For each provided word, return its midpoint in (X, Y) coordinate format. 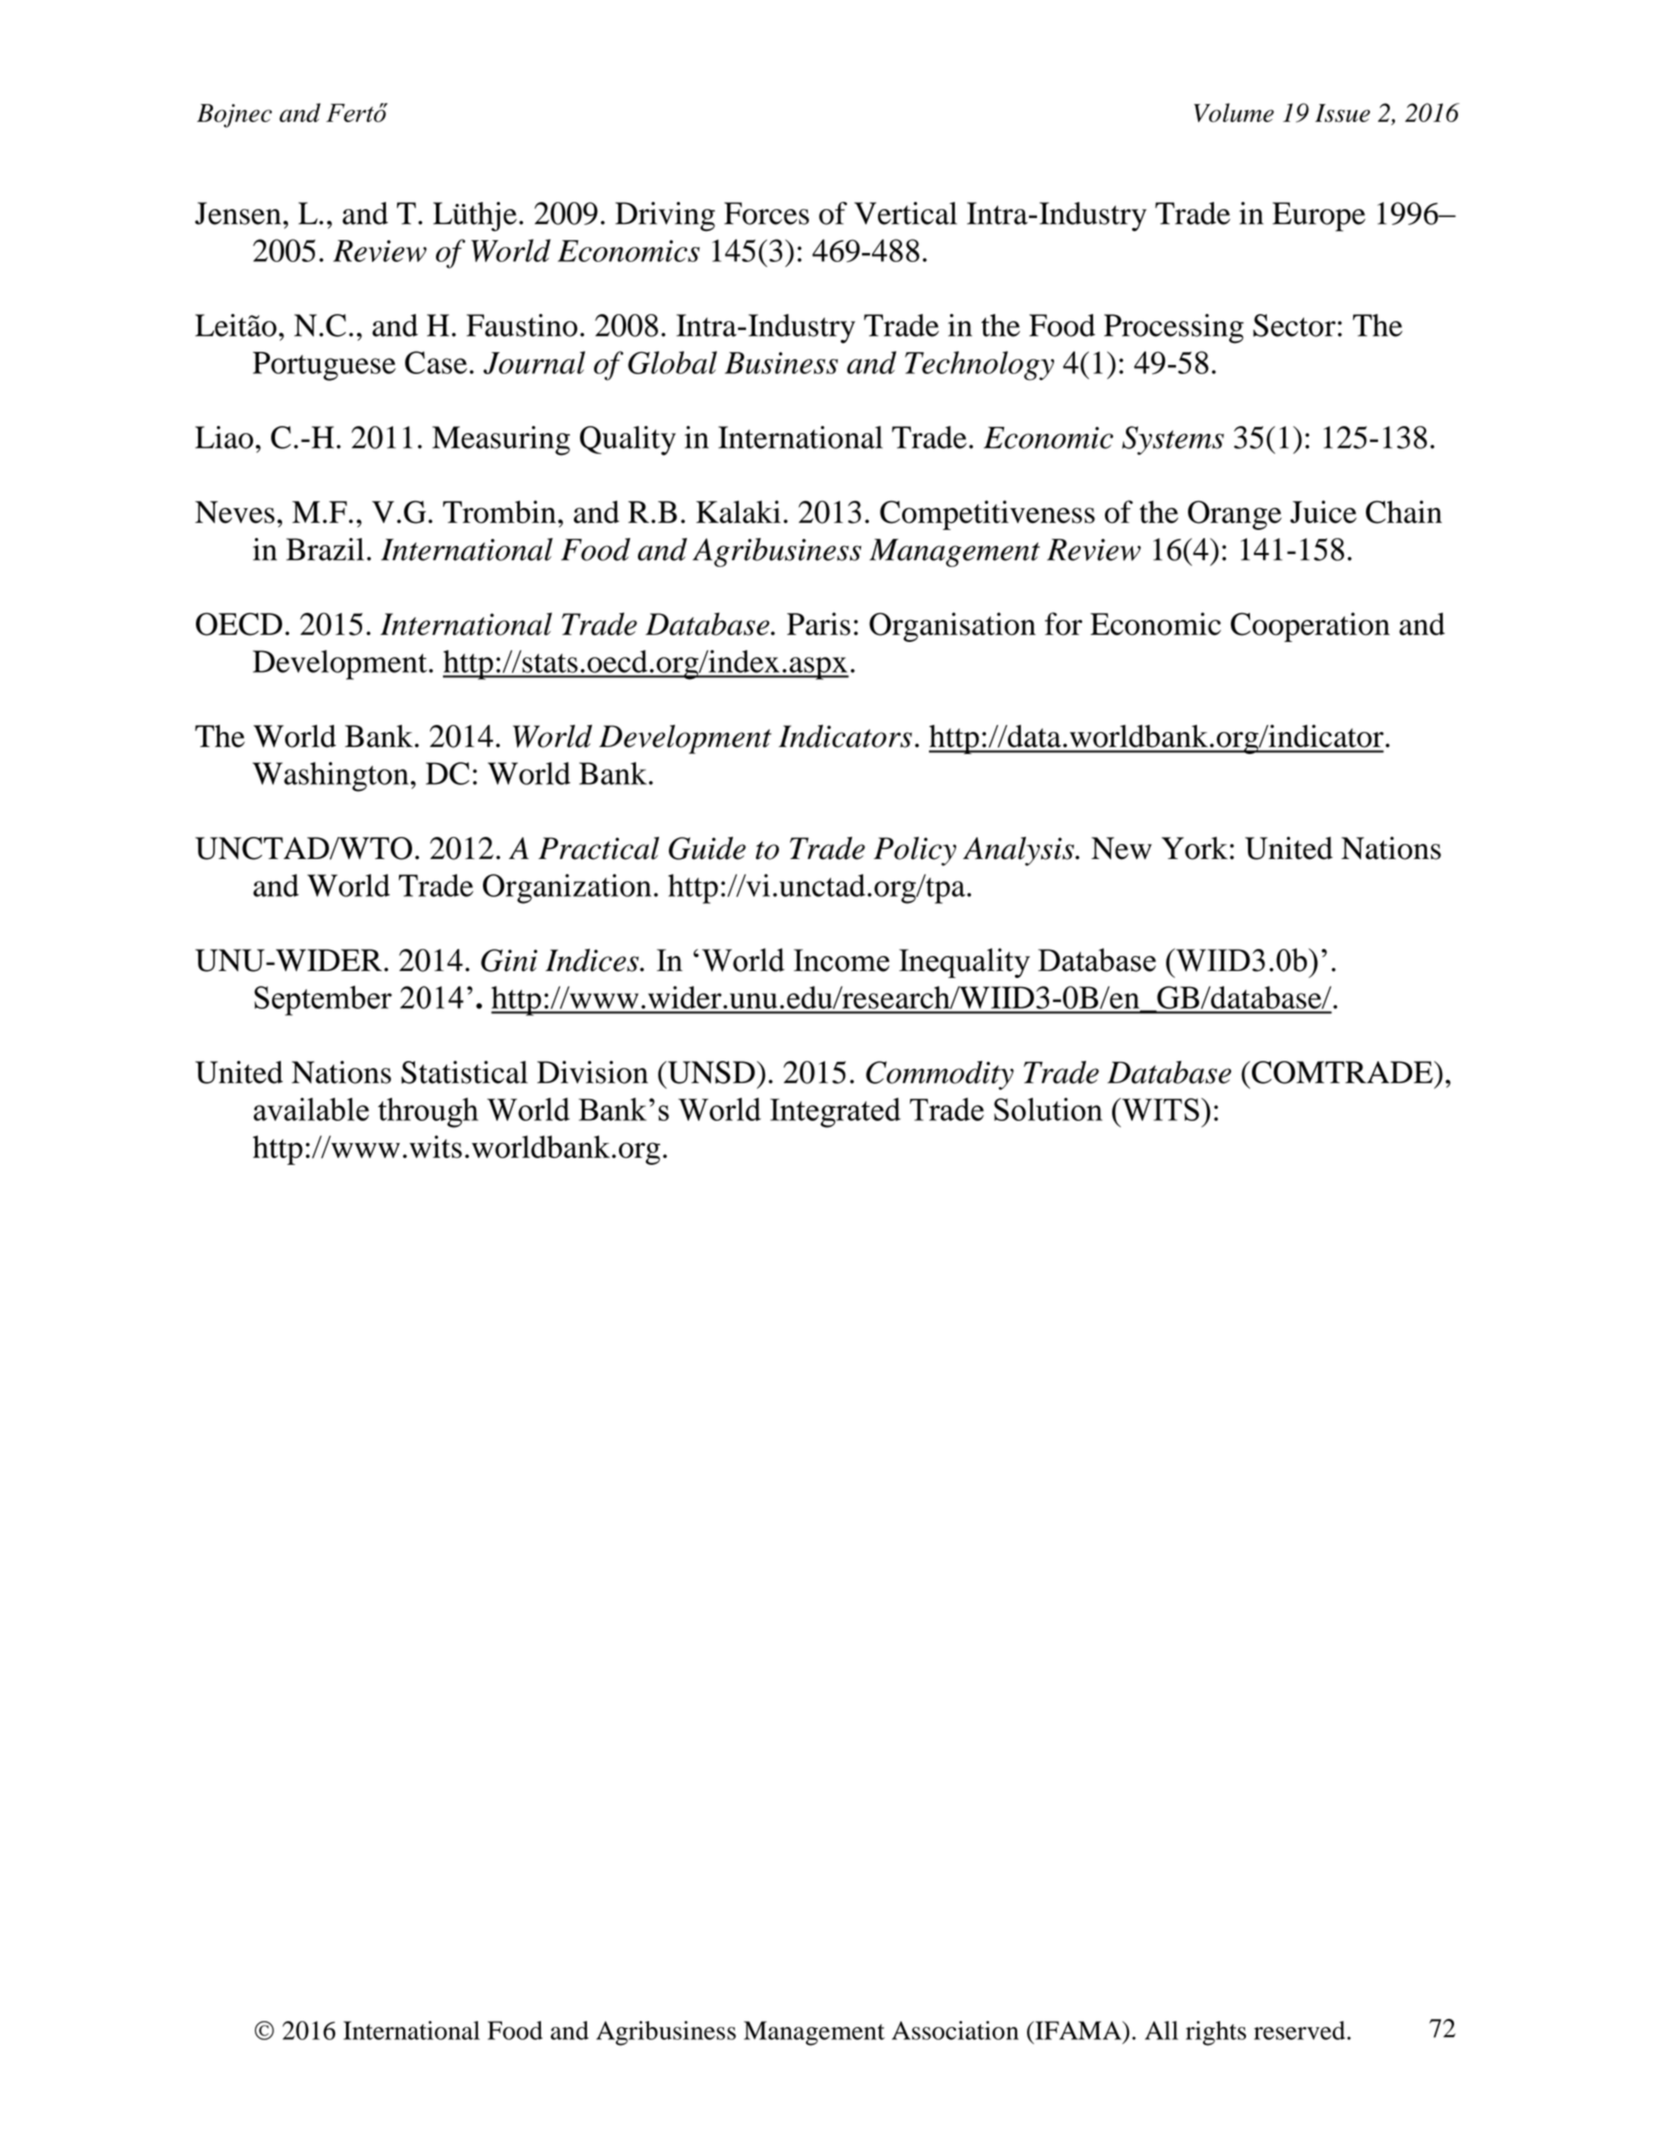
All (1161, 2030)
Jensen (239, 213)
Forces (766, 213)
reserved (1301, 2030)
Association (955, 2030)
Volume (1234, 112)
